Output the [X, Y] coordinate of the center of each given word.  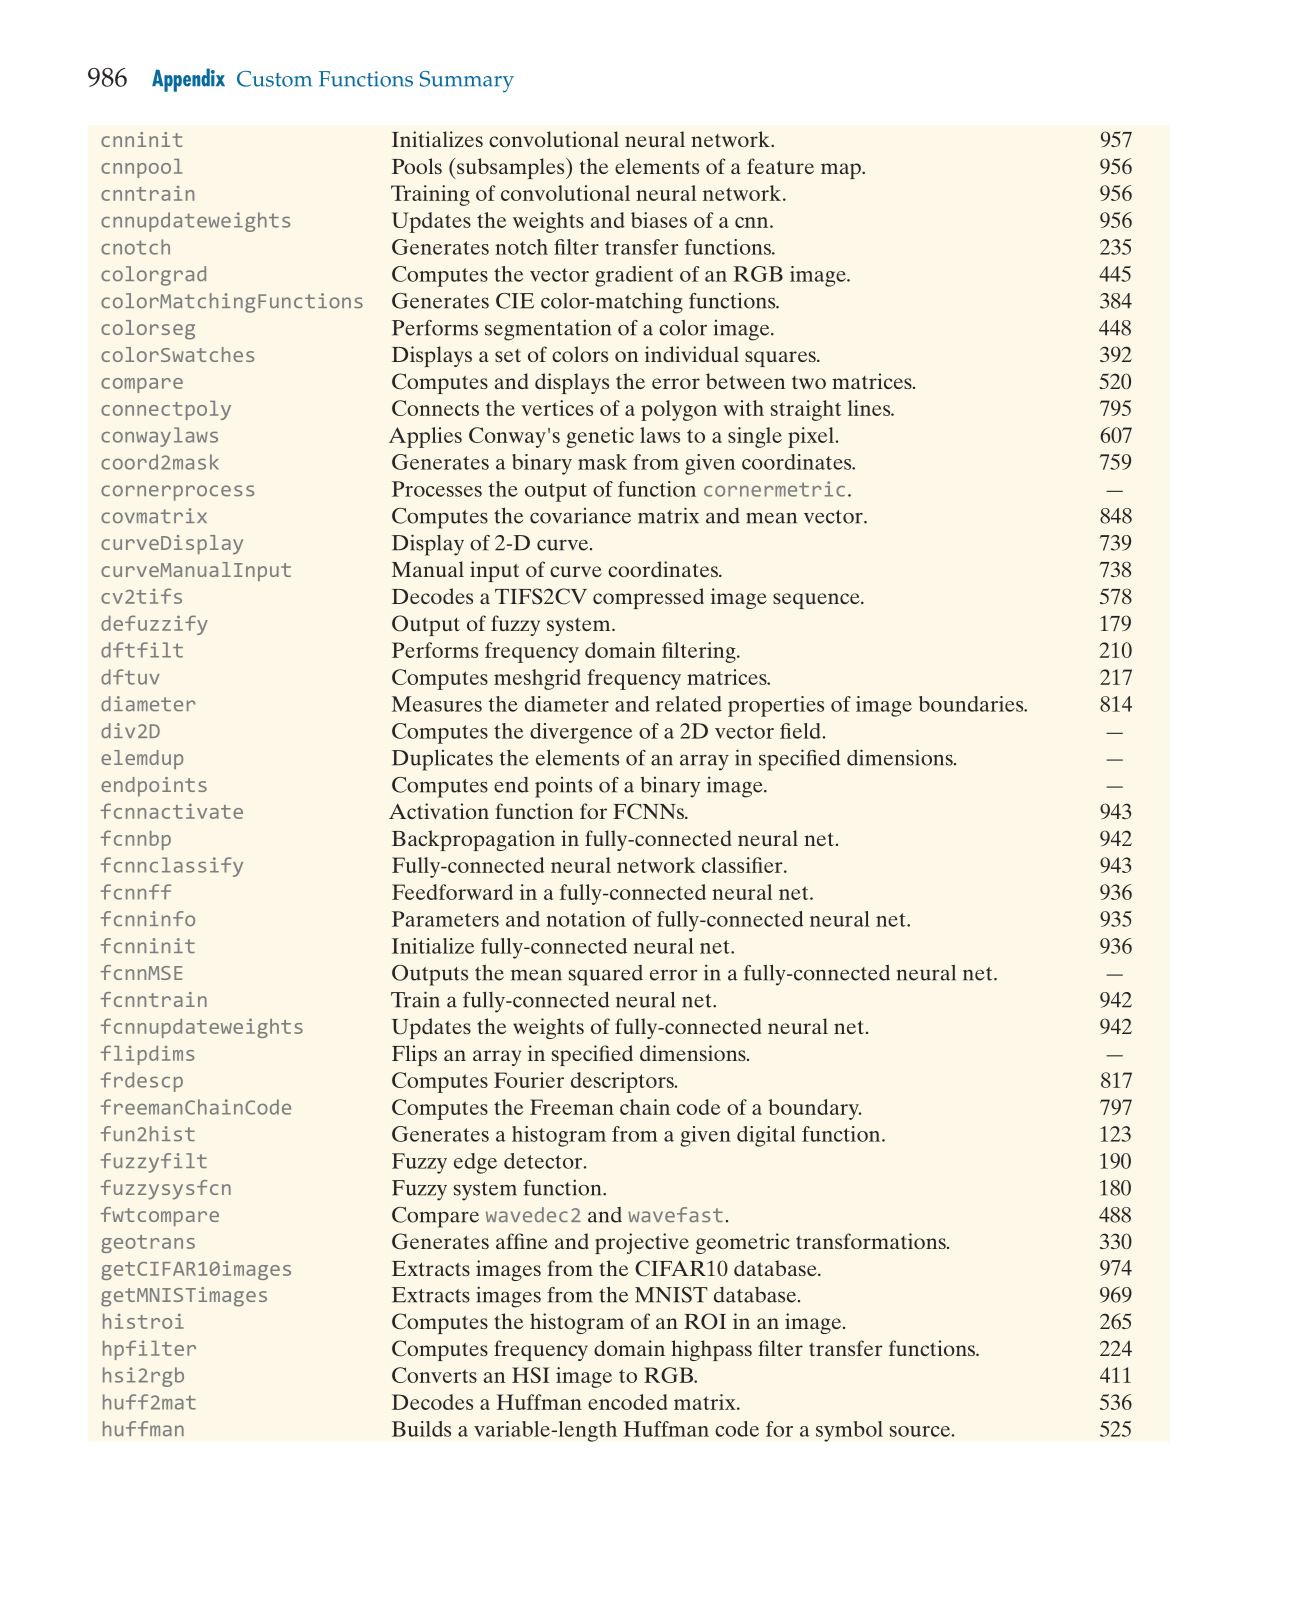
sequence [817, 601]
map [842, 171]
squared [606, 975]
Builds [421, 1429]
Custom [274, 79]
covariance [580, 516]
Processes [437, 489]
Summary [467, 82]
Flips [414, 1055]
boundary [814, 1109]
